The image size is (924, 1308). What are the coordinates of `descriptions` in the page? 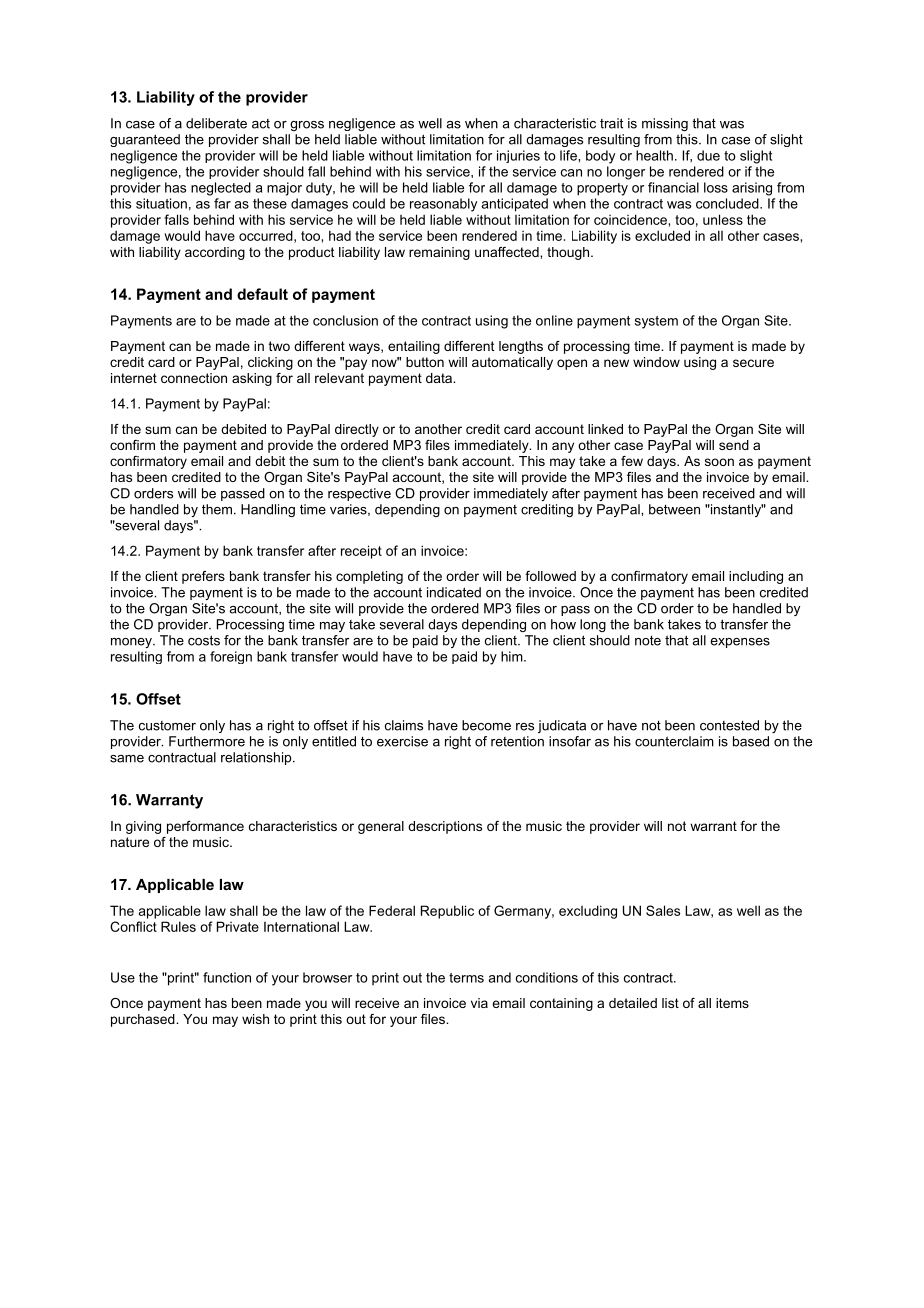 It's located at (445, 827).
